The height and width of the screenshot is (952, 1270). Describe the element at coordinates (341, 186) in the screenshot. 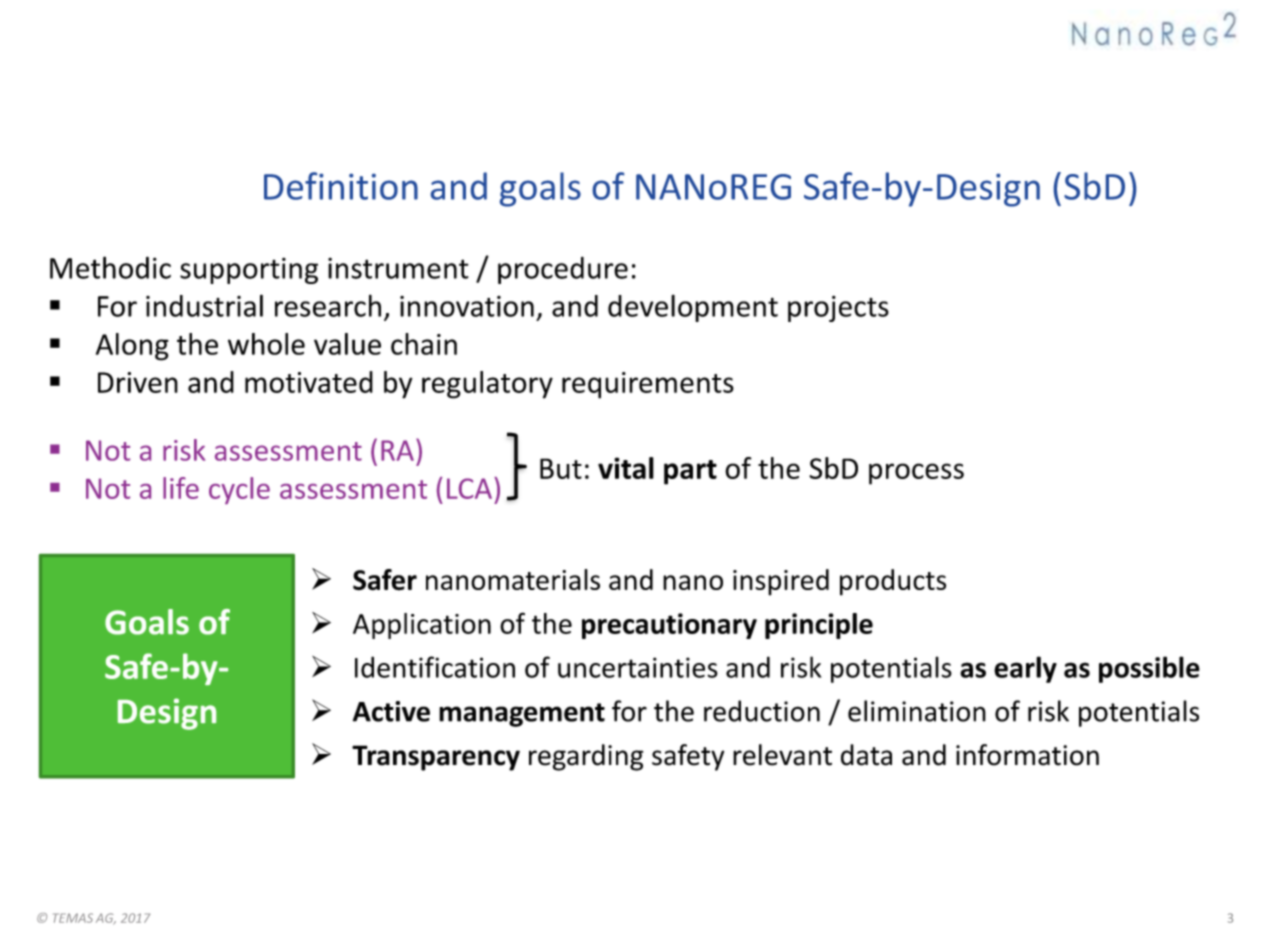

I see `Definition` at that location.
